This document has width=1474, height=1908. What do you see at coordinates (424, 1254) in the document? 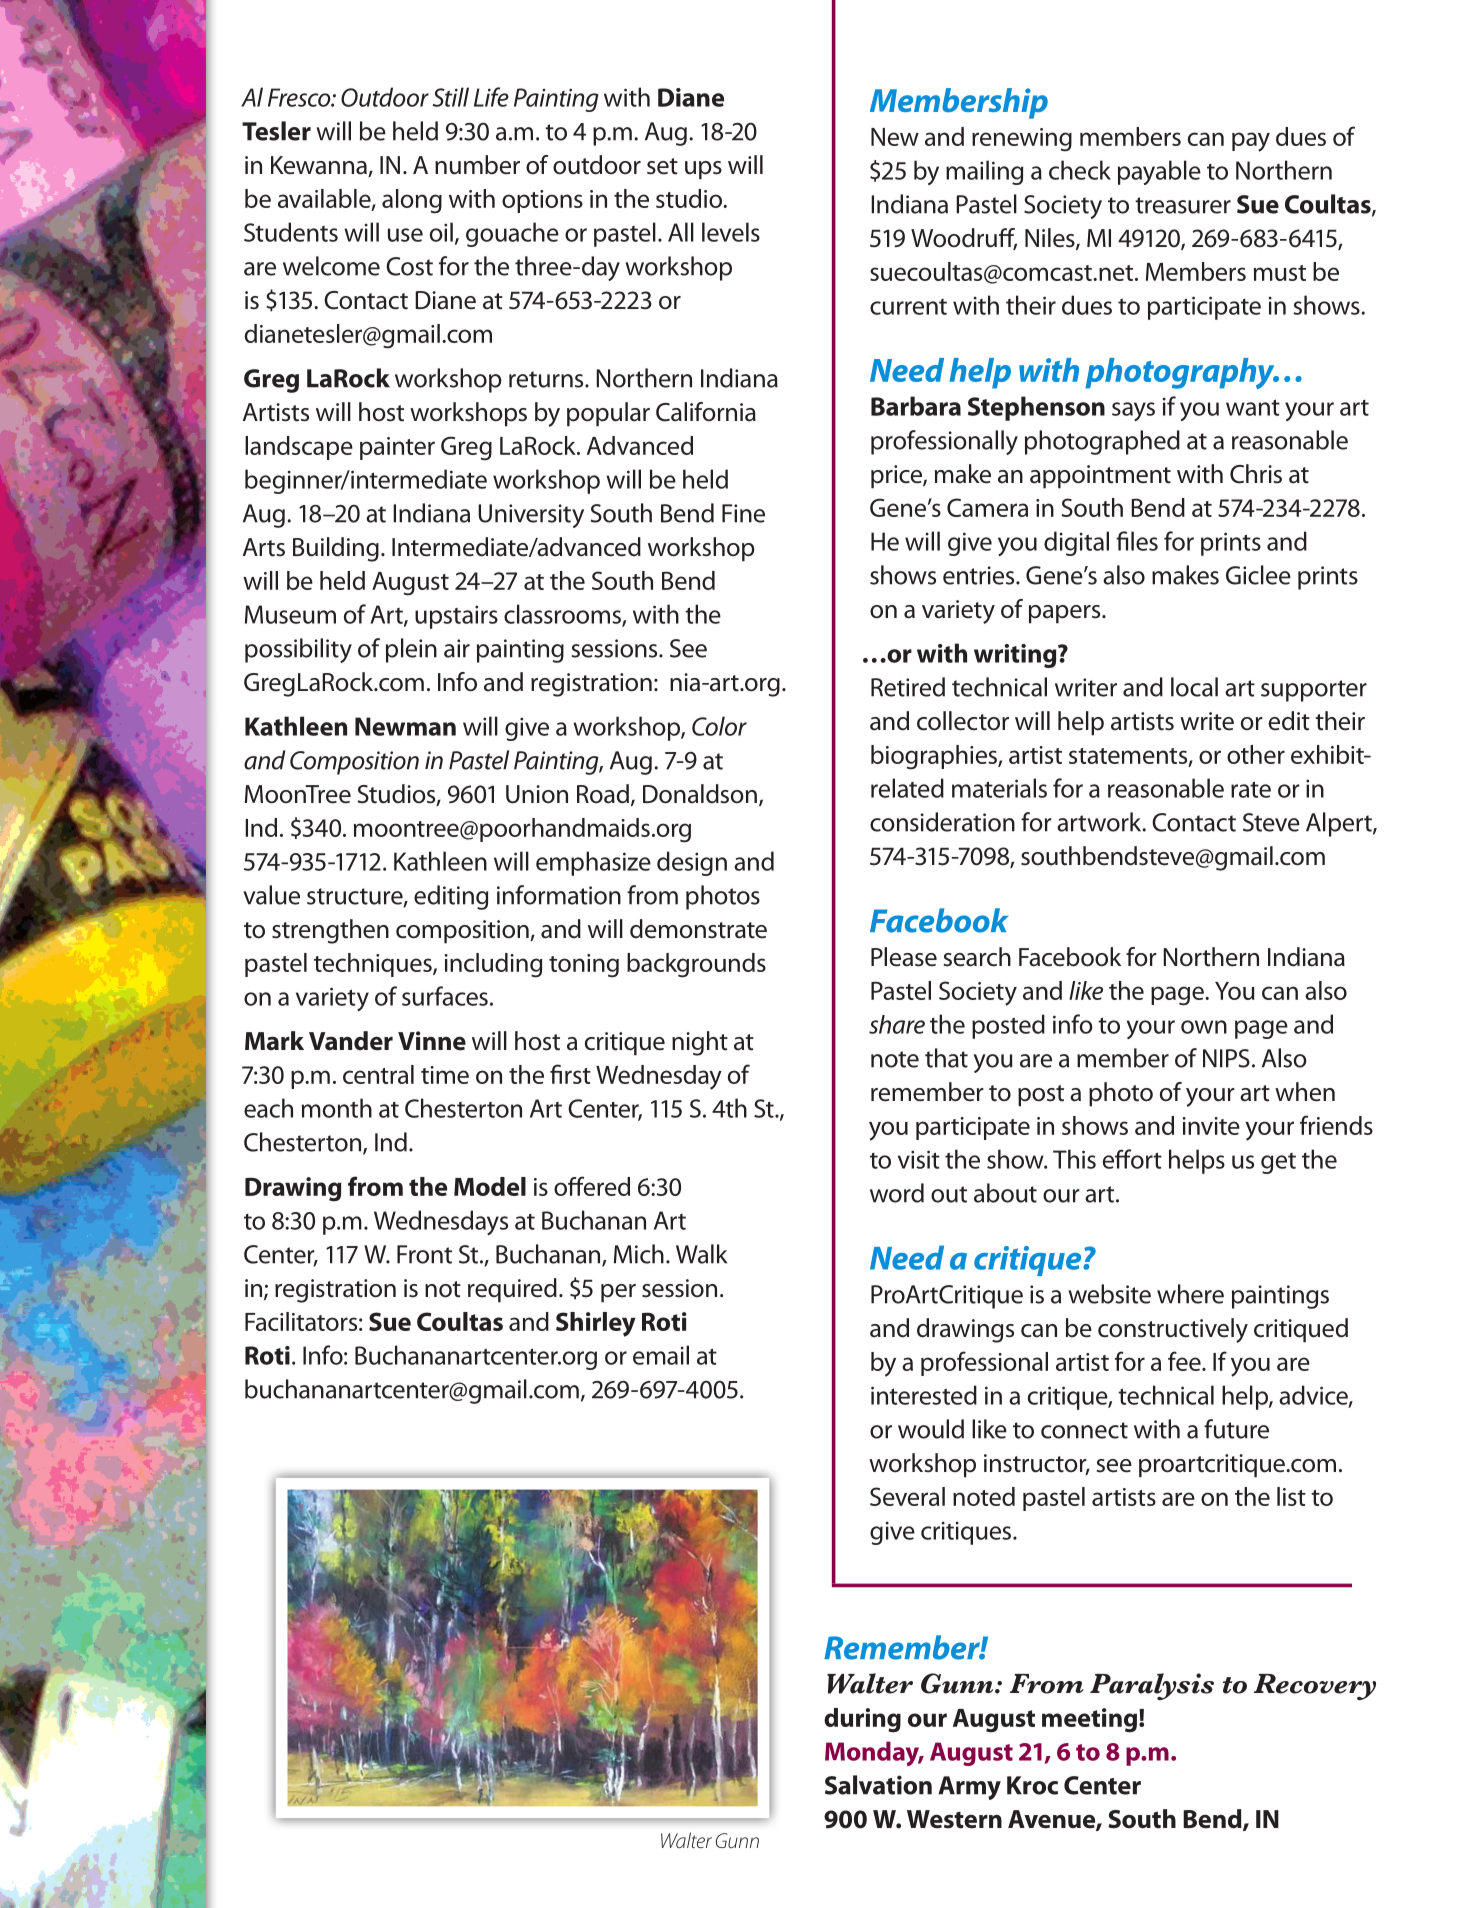
I see `Front` at bounding box center [424, 1254].
